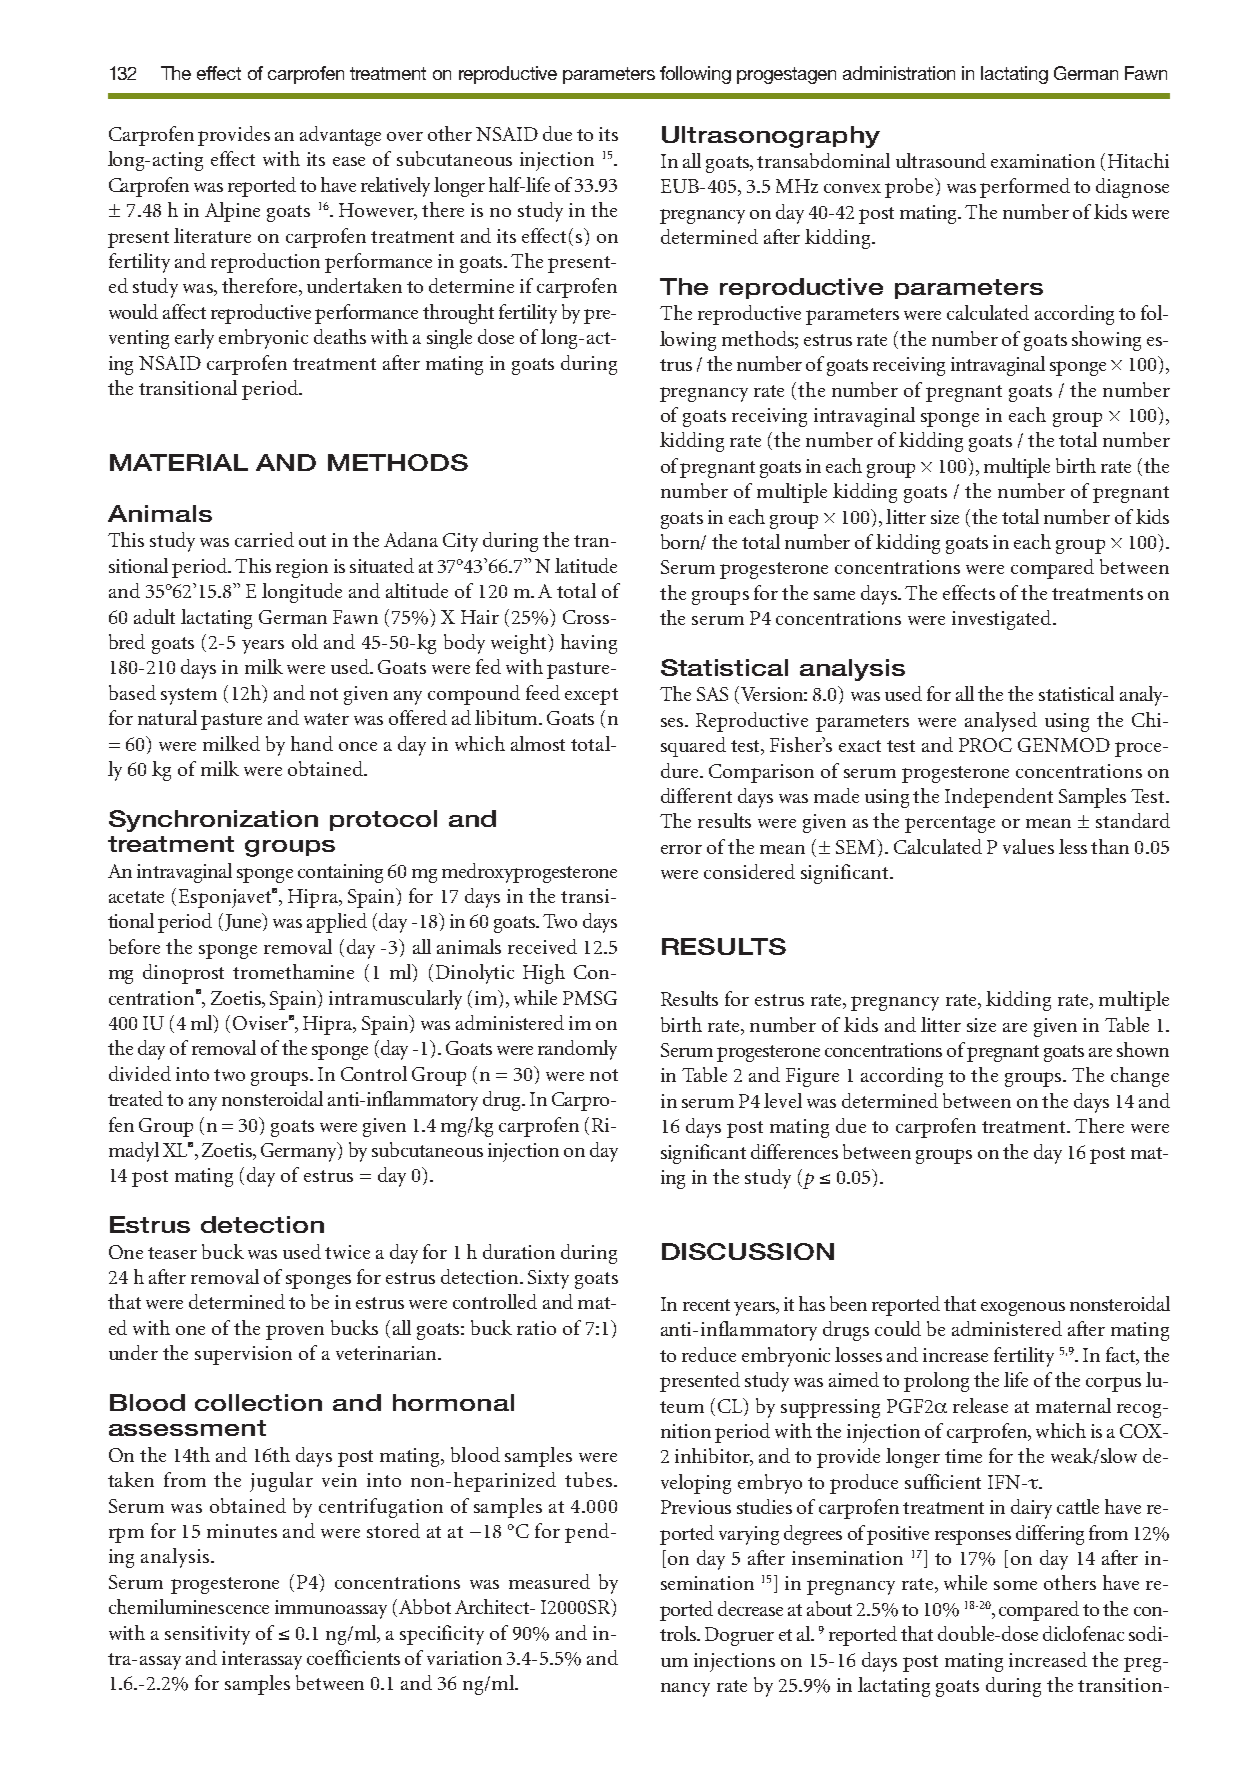  What do you see at coordinates (1015, 1585) in the screenshot?
I see `some` at bounding box center [1015, 1585].
